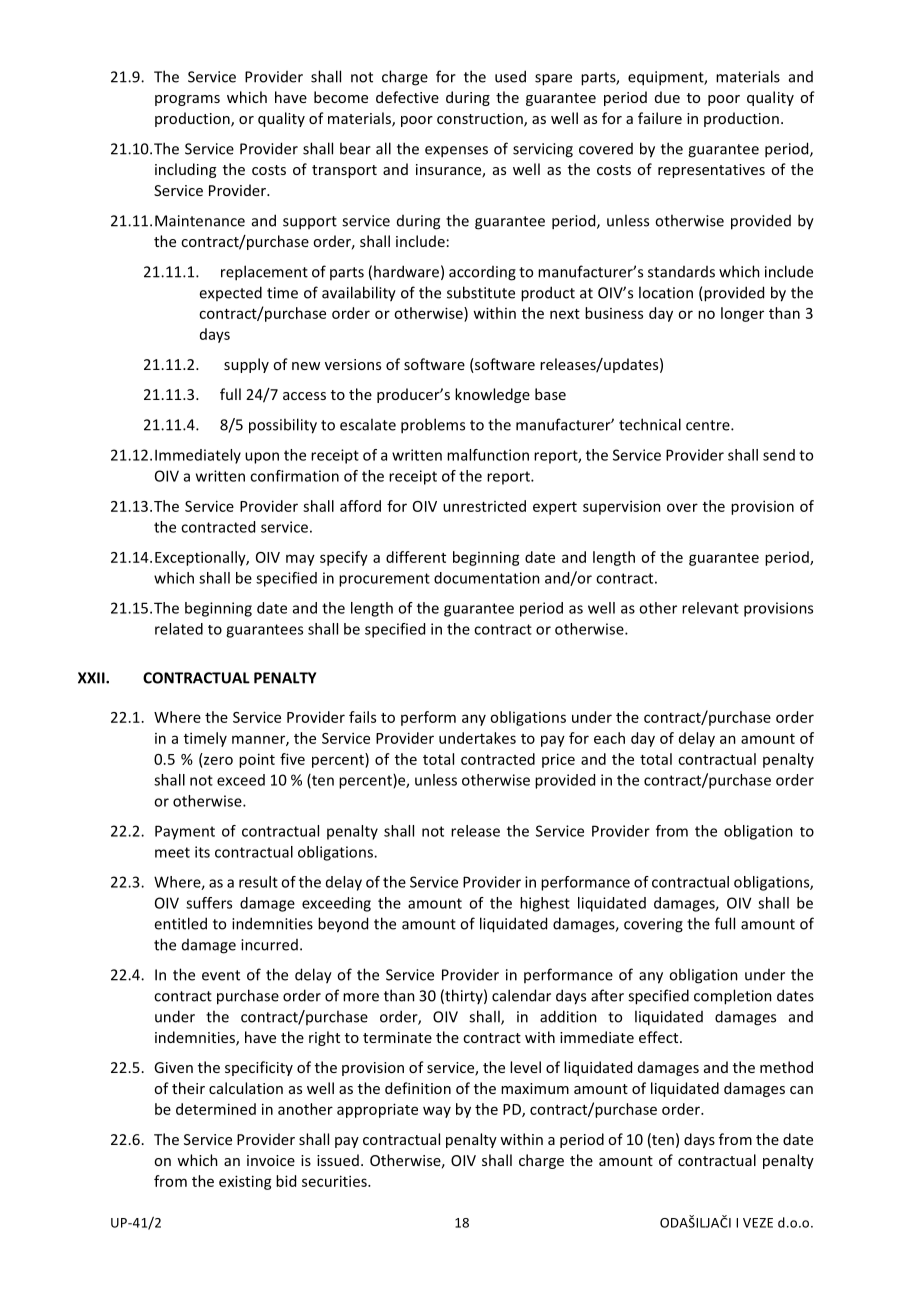 This page has width=924, height=1308. What do you see at coordinates (481, 120) in the page?
I see `construction` at bounding box center [481, 120].
